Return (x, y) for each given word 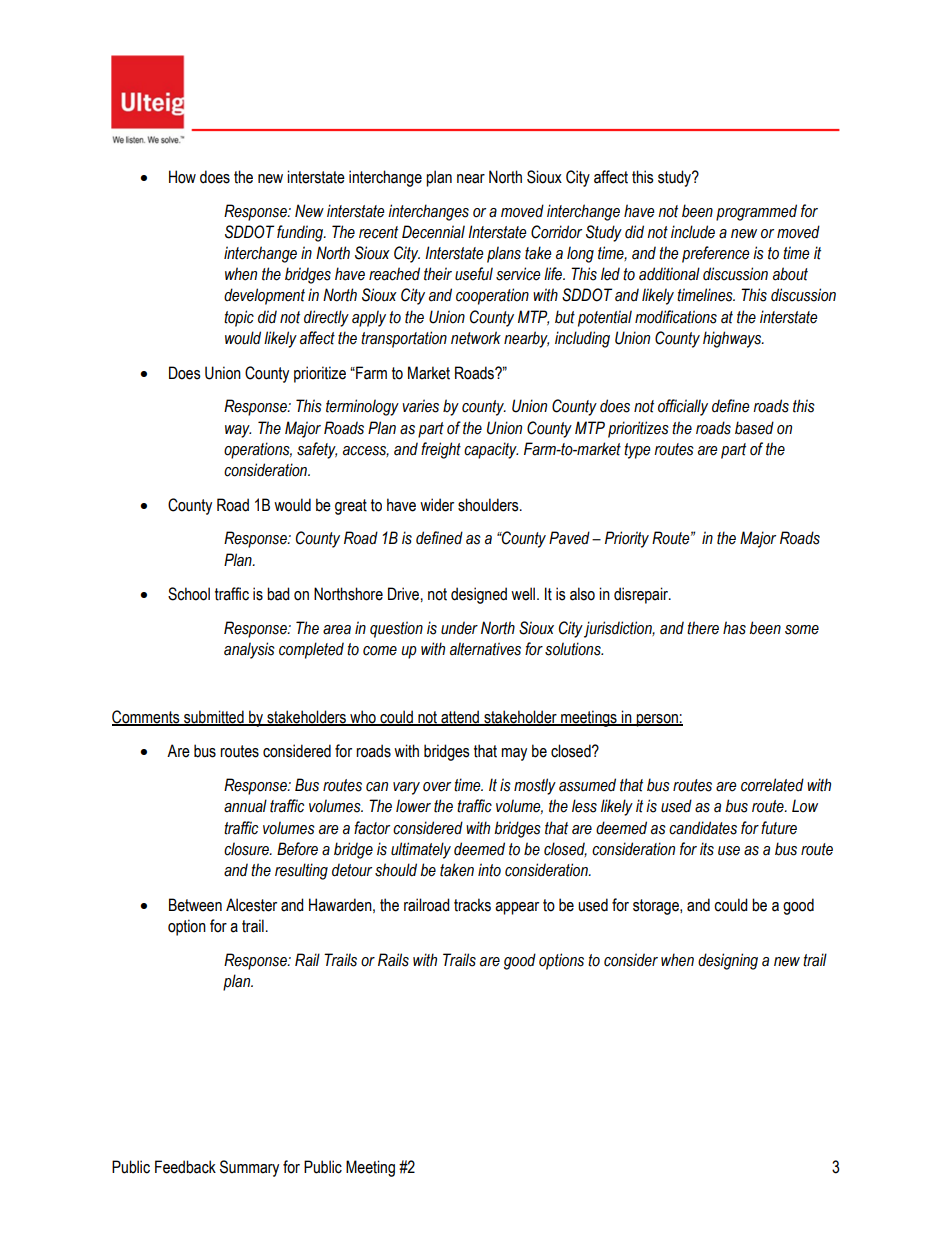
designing (728, 961)
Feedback (185, 1167)
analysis (249, 650)
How (182, 177)
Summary (249, 1168)
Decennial (433, 232)
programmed (756, 212)
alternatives (485, 649)
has (734, 628)
